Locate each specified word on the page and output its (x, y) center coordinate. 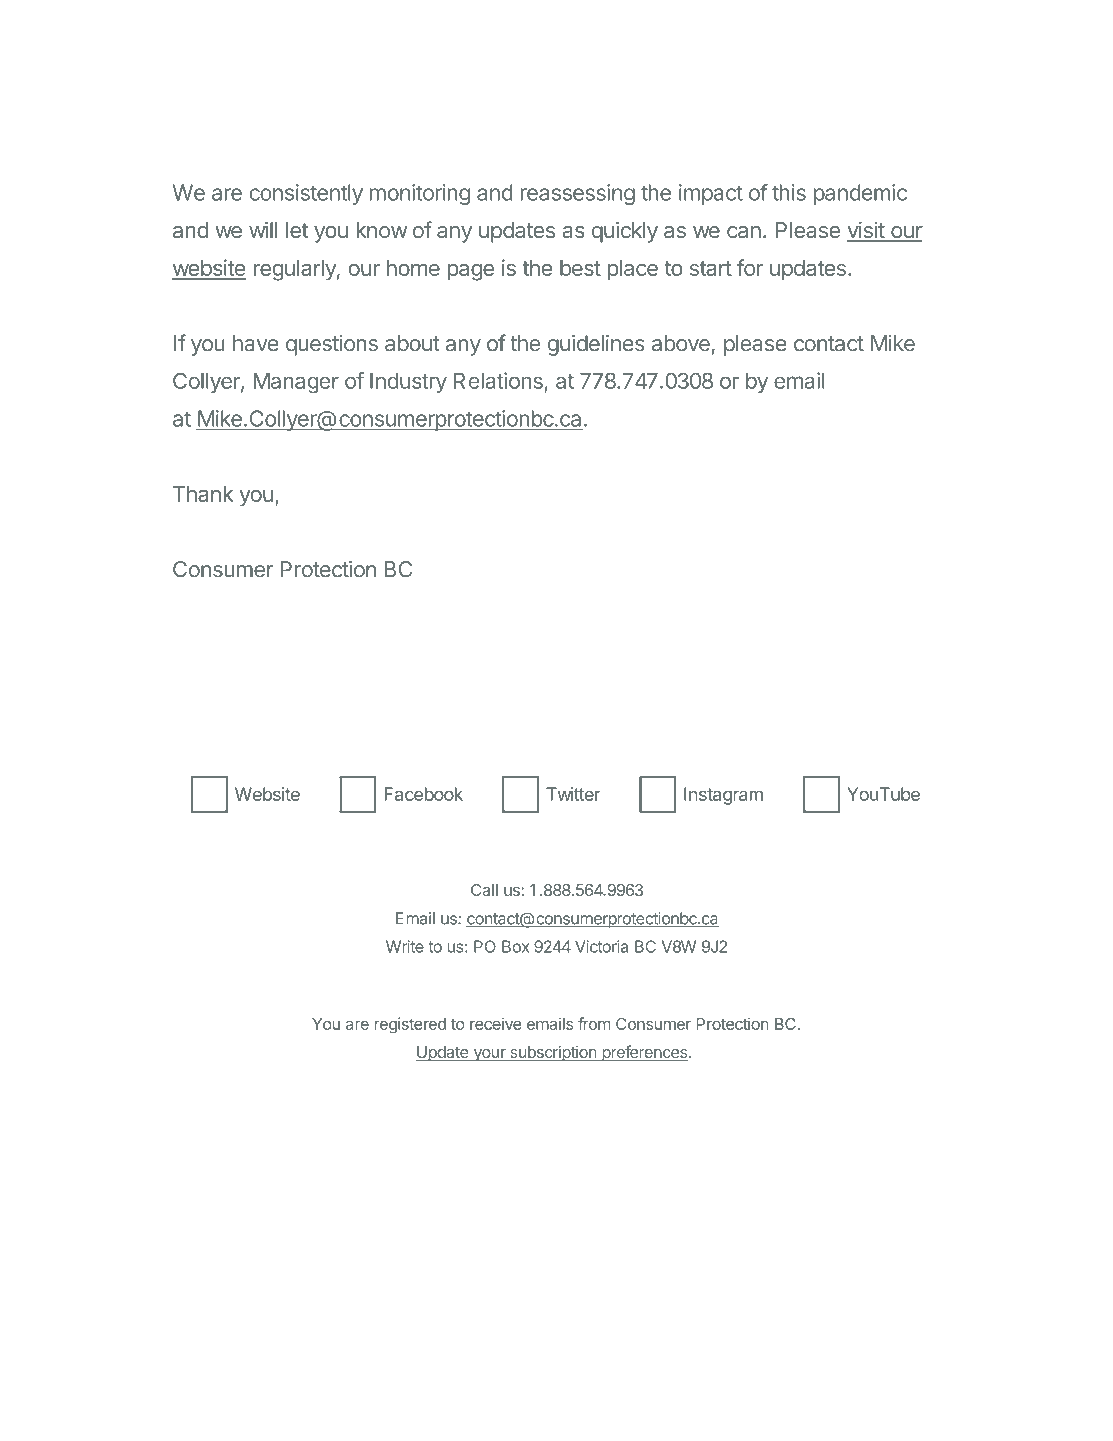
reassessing (577, 194)
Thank (203, 494)
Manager (296, 383)
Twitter (573, 794)
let (297, 230)
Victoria (601, 946)
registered (410, 1025)
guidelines (596, 345)
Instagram (723, 796)
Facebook (424, 794)
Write (405, 946)
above (681, 343)
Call (484, 890)
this (789, 192)
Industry (408, 383)
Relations (498, 380)
